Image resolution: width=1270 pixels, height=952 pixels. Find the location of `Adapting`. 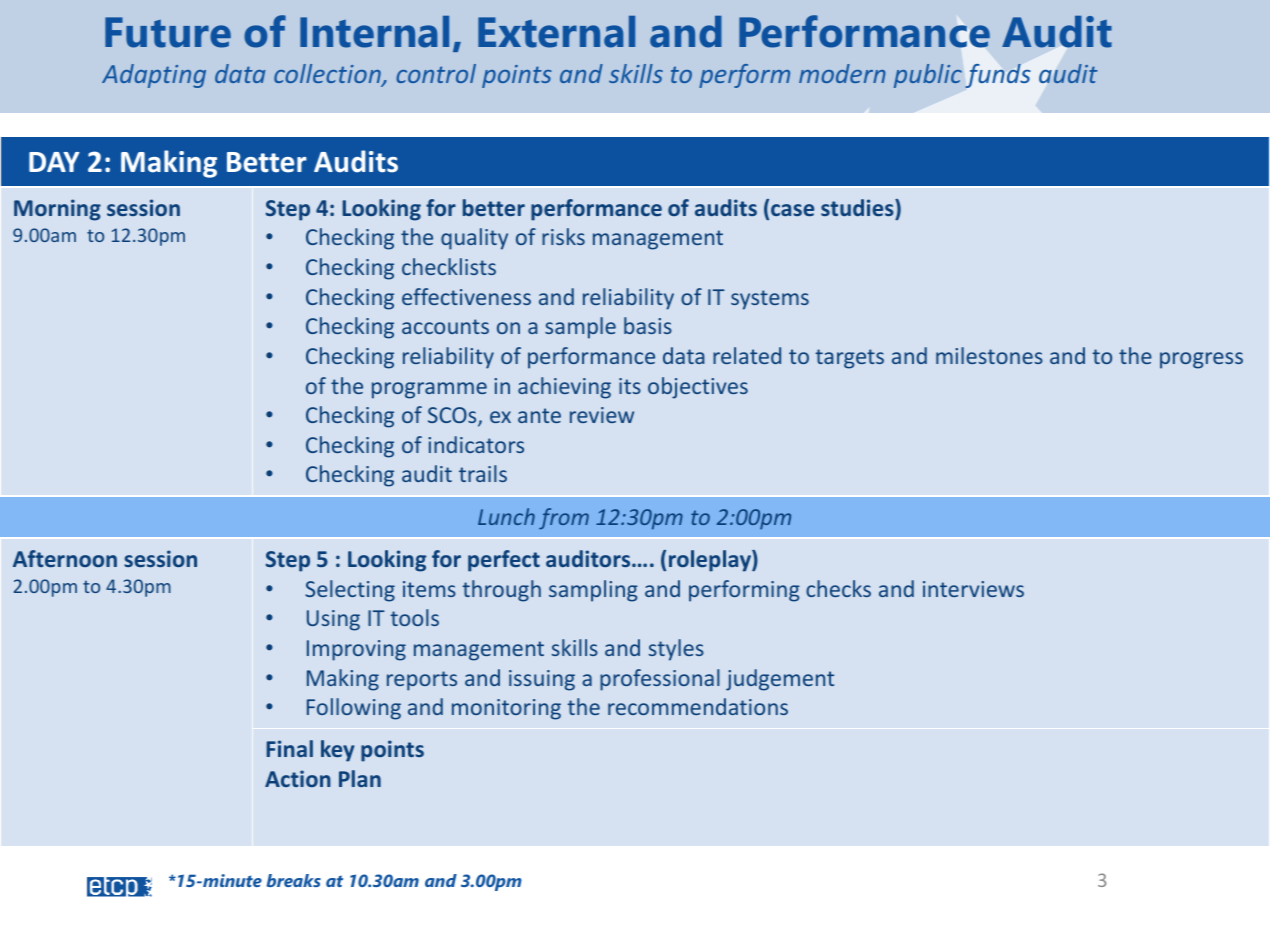

Adapting is located at coordinates (154, 76).
